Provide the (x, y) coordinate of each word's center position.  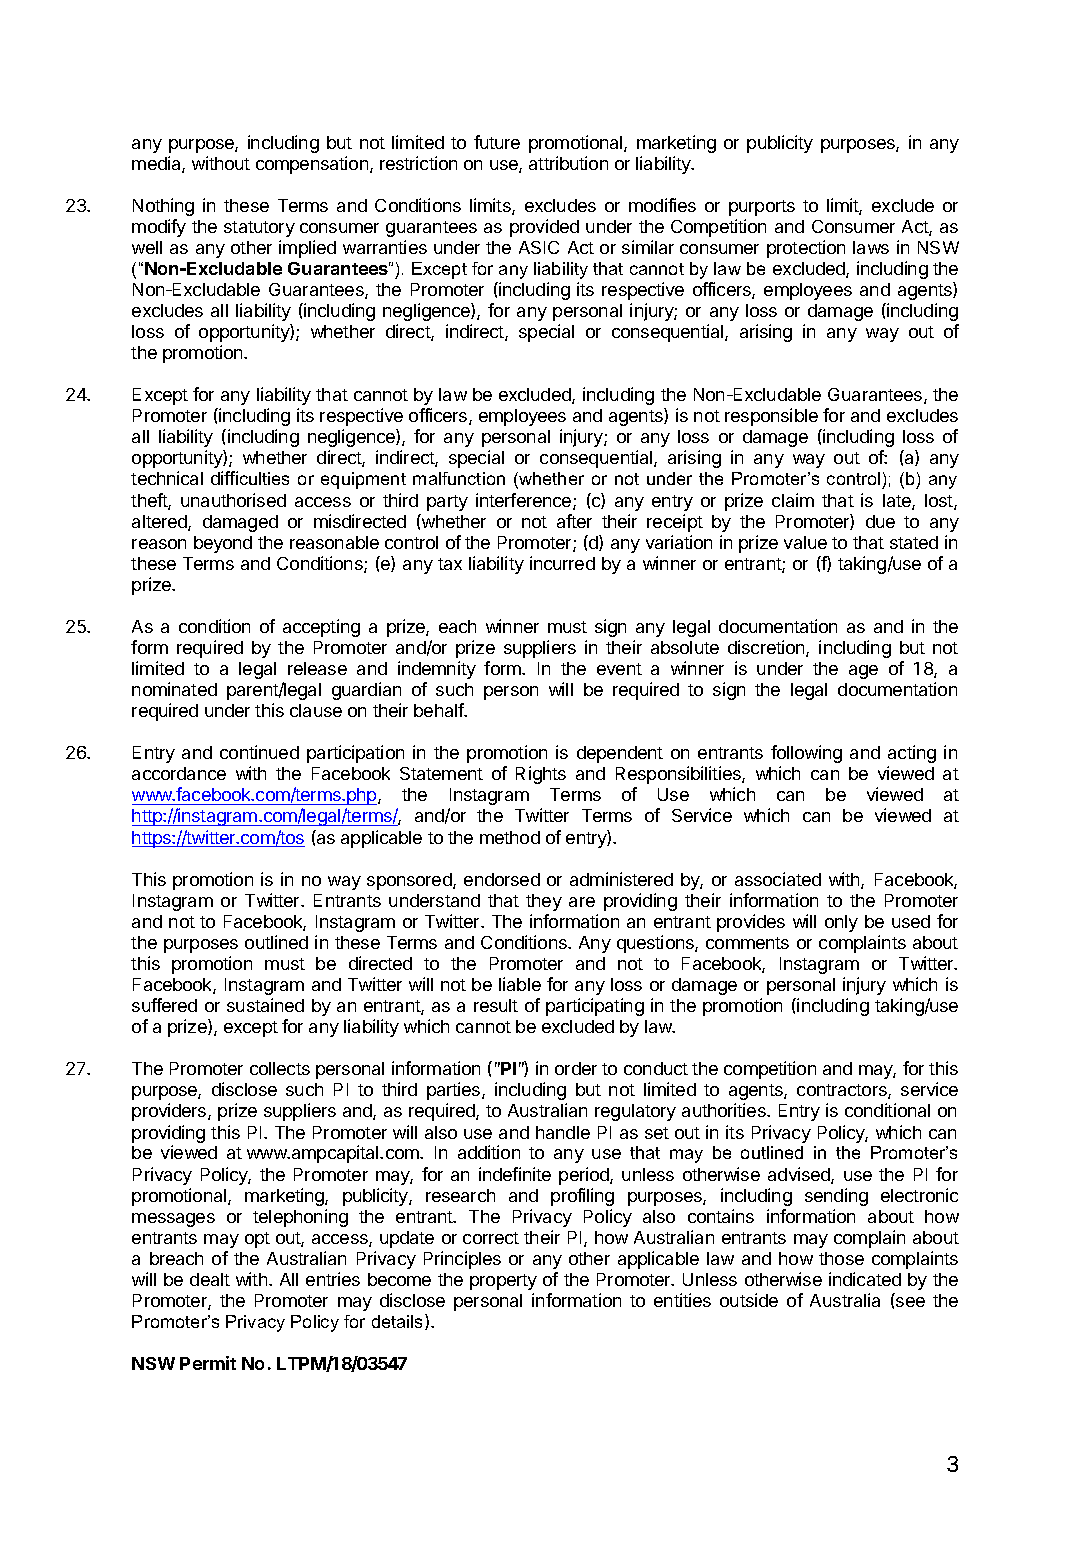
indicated (865, 1279)
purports (762, 208)
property (503, 1282)
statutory (259, 229)
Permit (208, 1363)
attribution (568, 163)
